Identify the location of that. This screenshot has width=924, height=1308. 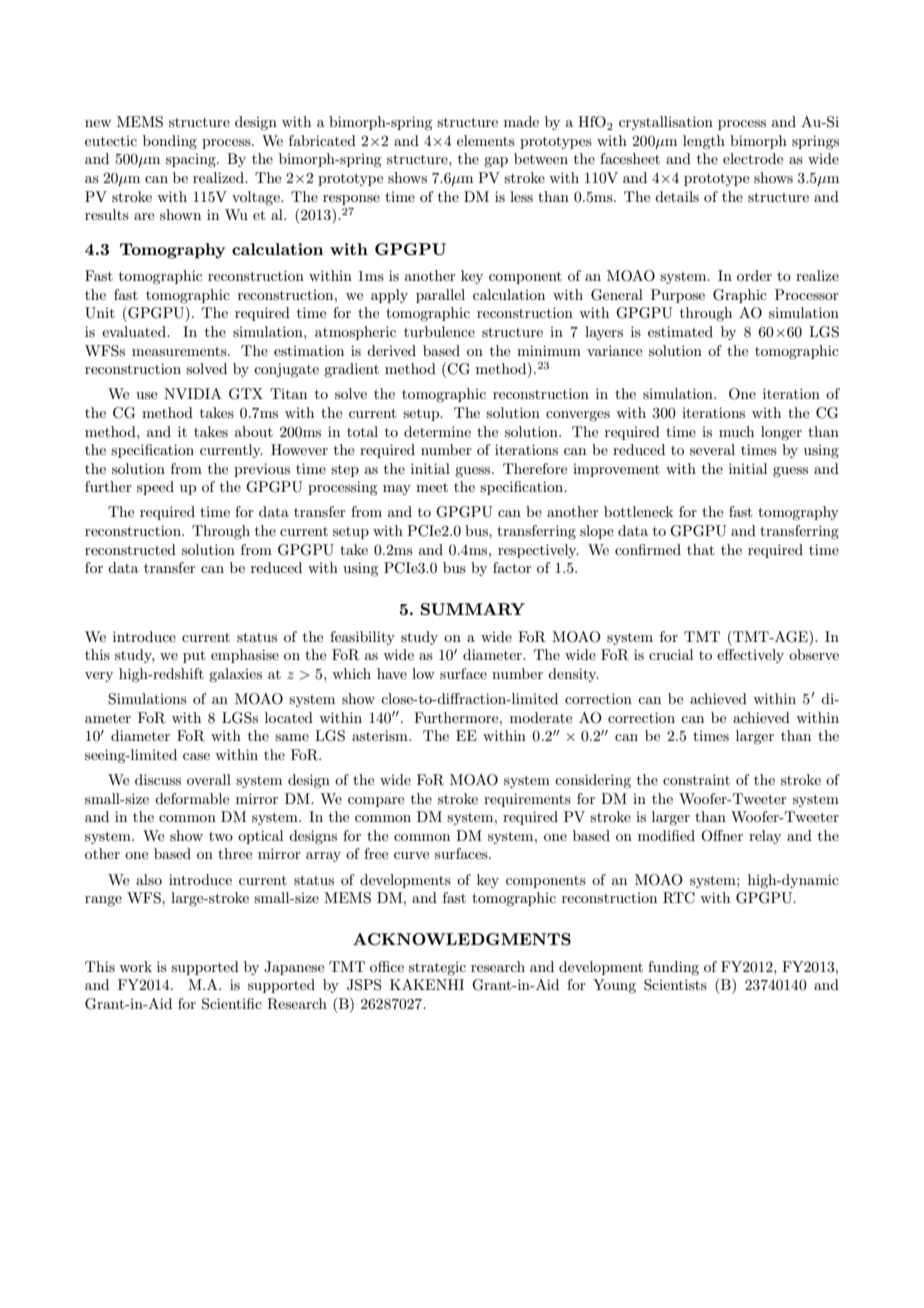
(700, 549).
